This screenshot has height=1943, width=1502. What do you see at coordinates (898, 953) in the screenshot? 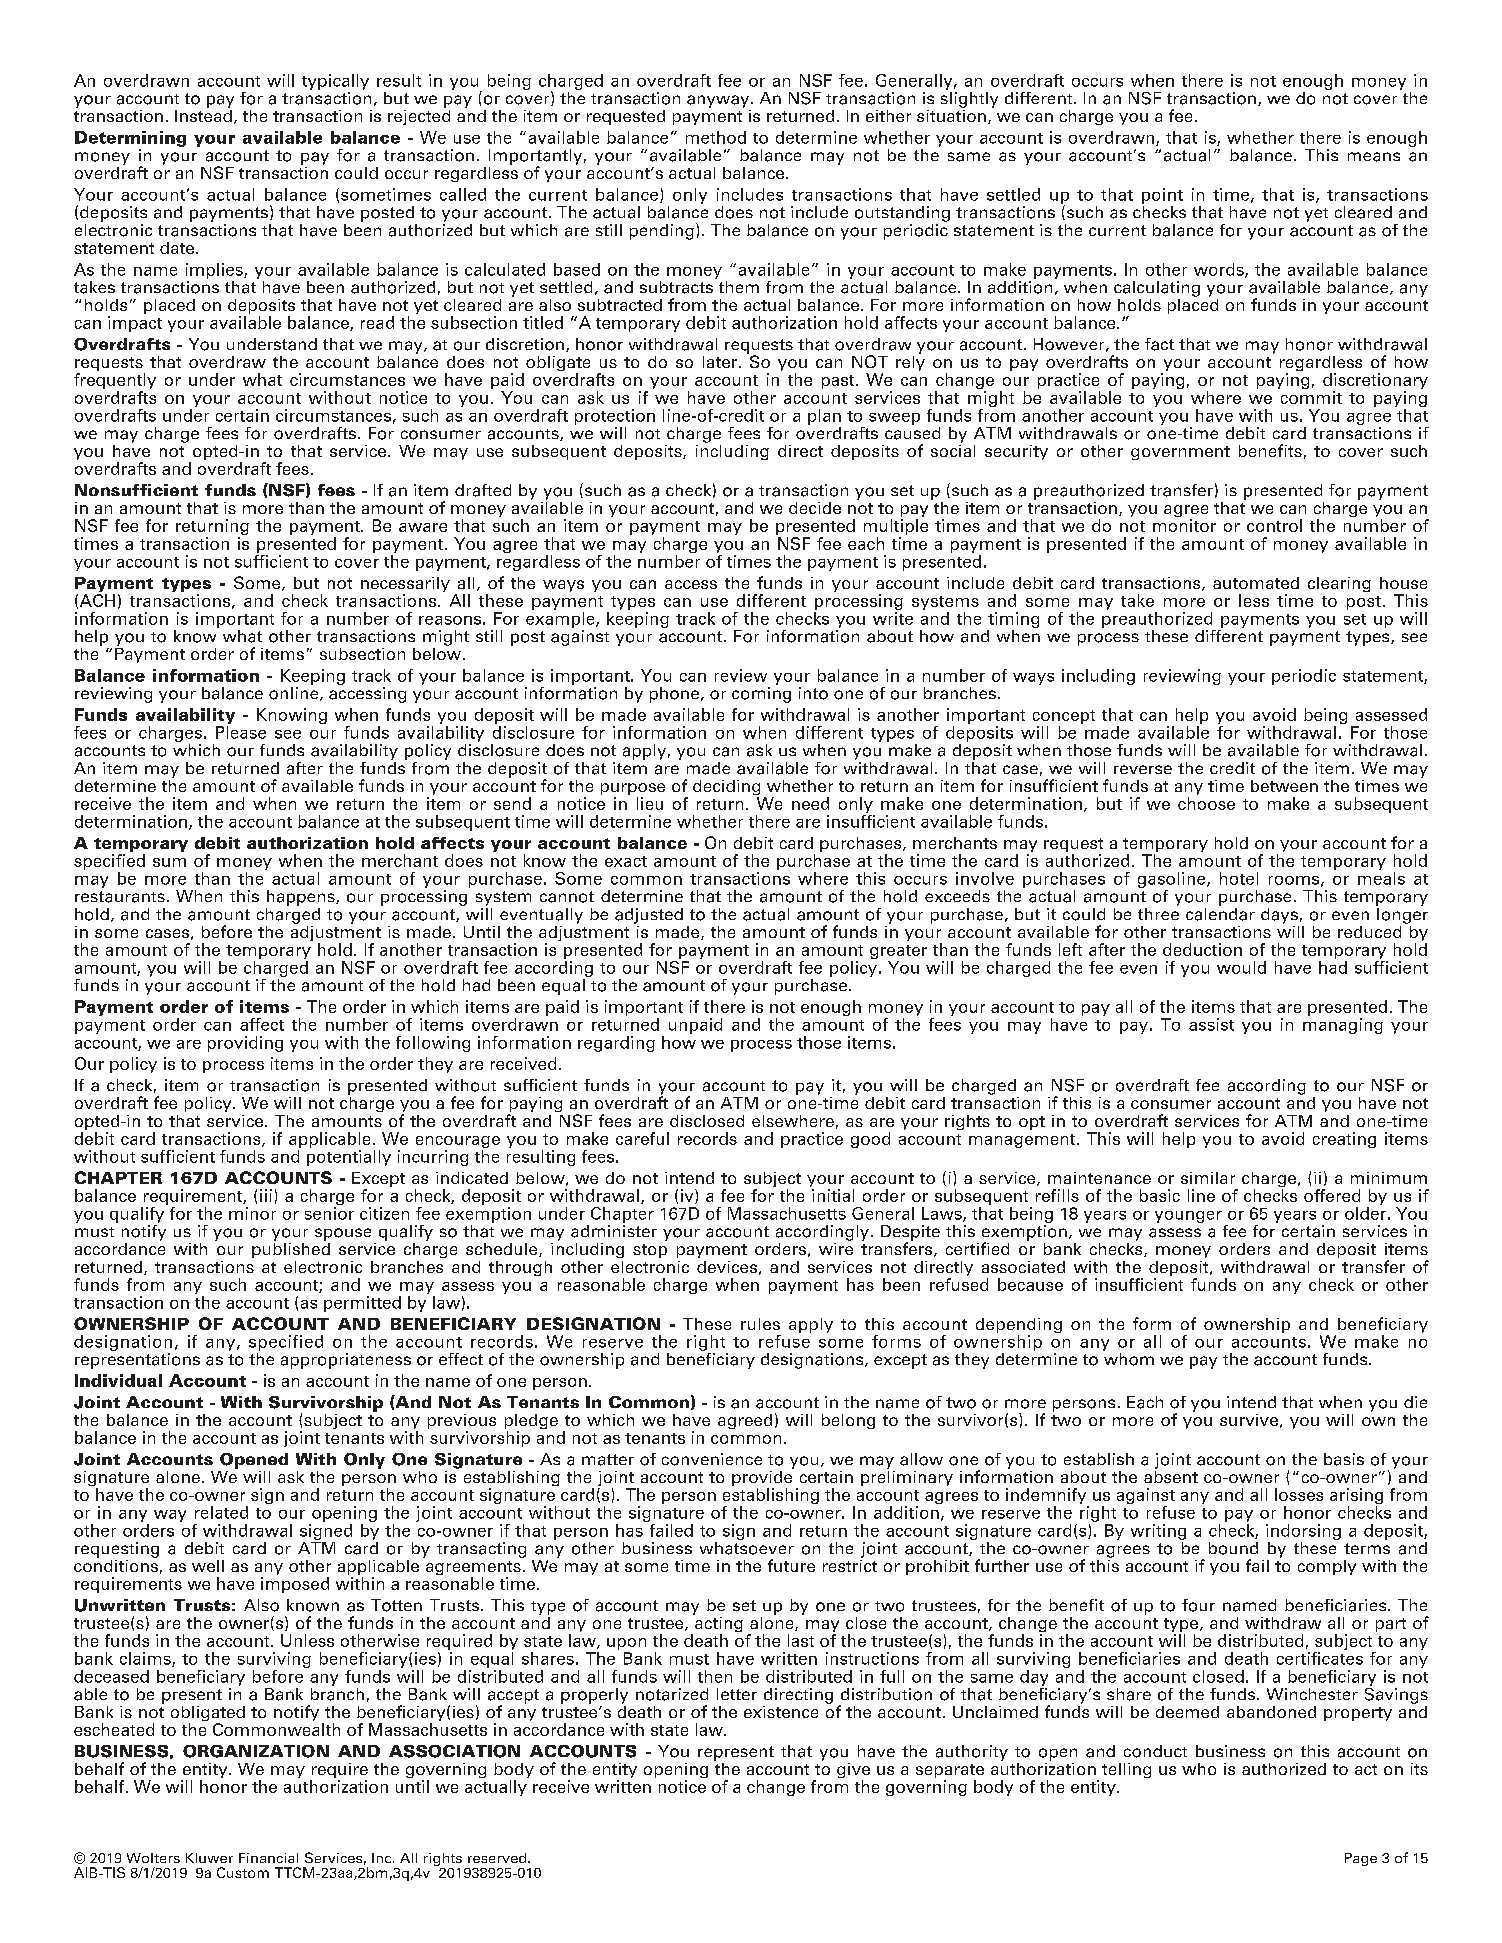
I see `greater` at bounding box center [898, 953].
